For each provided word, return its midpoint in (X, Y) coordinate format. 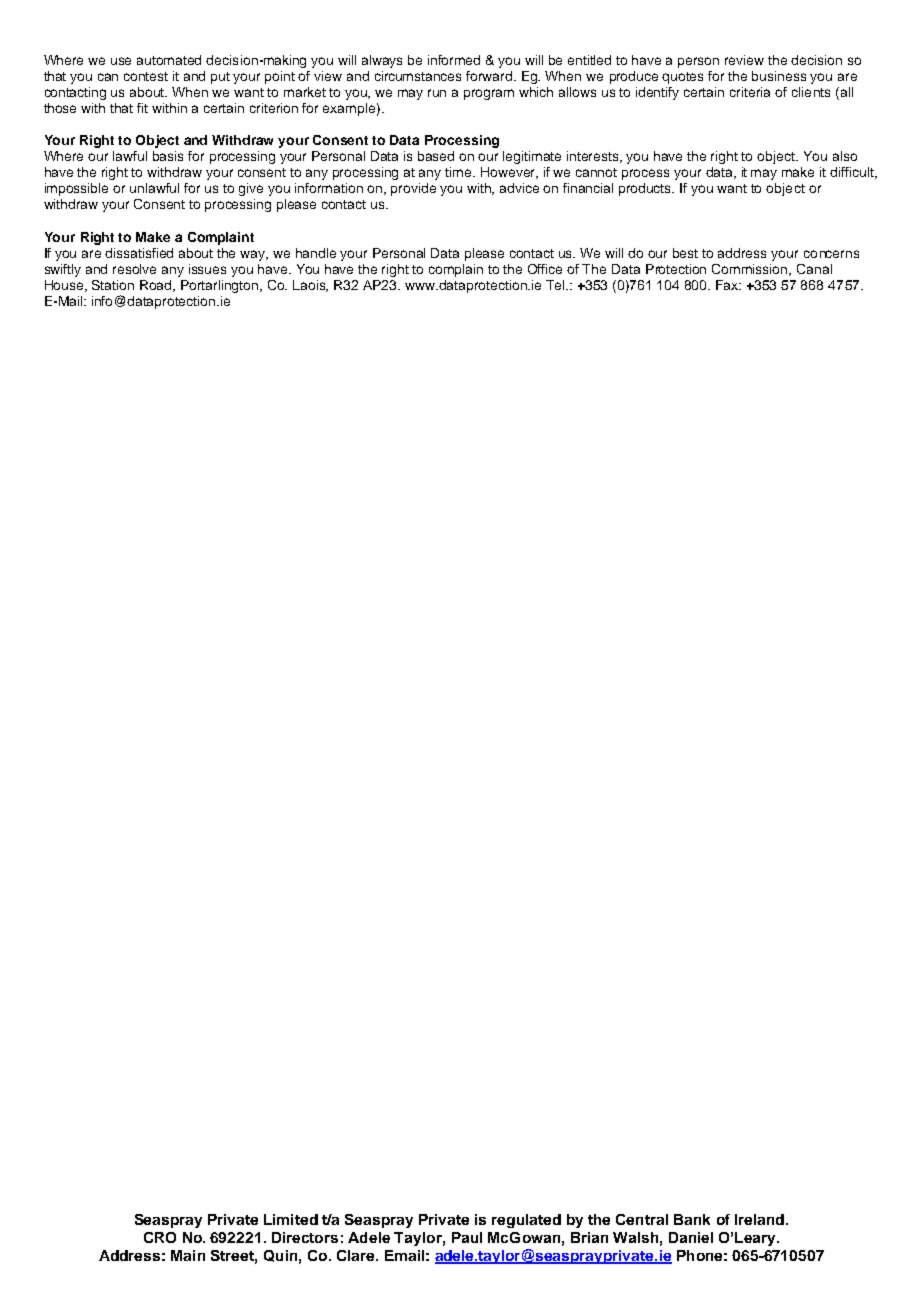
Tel (557, 285)
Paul (467, 1237)
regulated (526, 1221)
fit (142, 108)
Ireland (761, 1219)
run (437, 93)
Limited (291, 1219)
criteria (750, 92)
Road (157, 286)
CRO (160, 1237)
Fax (728, 285)
